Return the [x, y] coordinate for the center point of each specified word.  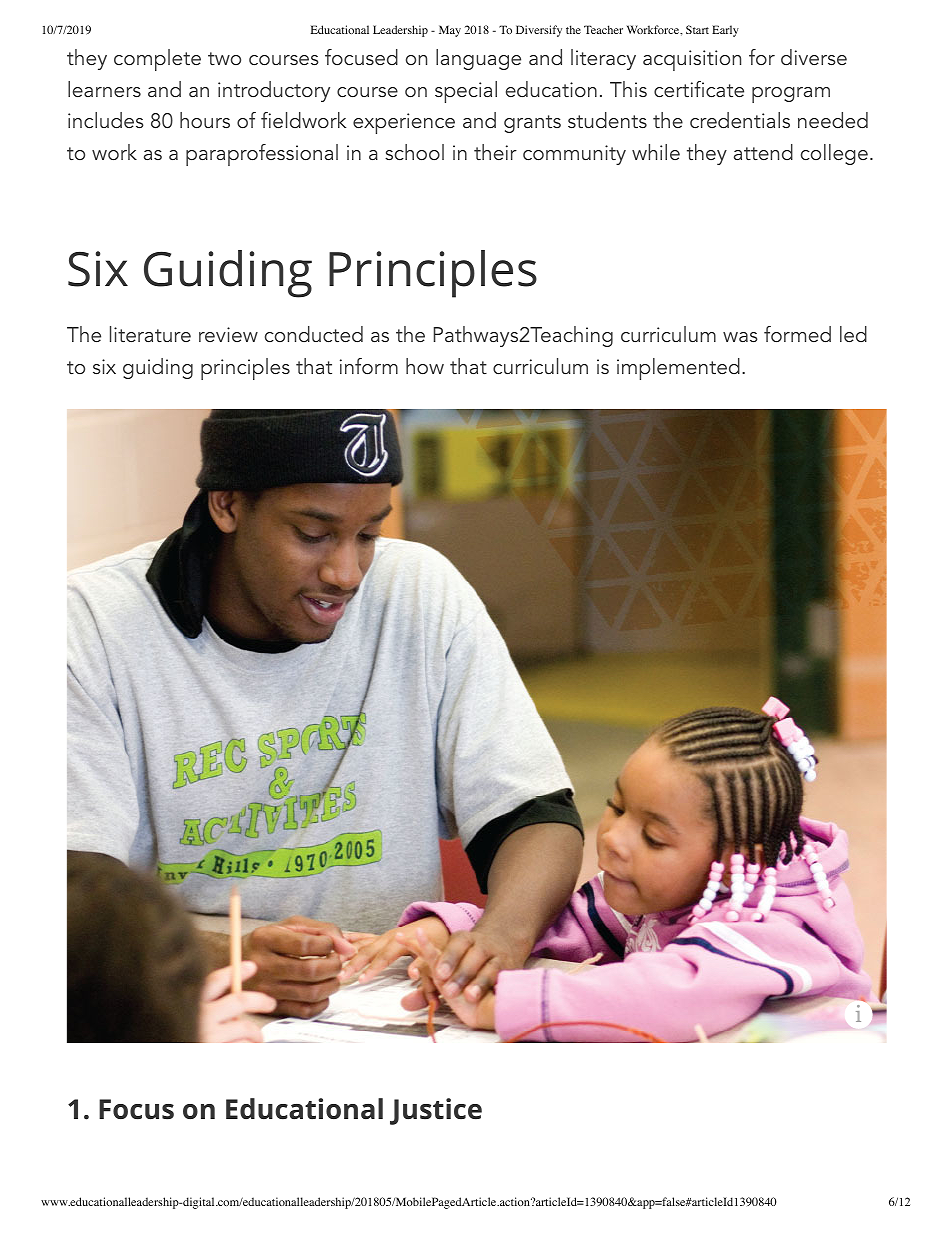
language [478, 59]
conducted [314, 334]
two [224, 58]
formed [797, 334]
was [740, 337]
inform [369, 366]
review [228, 334]
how [425, 366]
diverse [814, 57]
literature [150, 334]
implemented [678, 369]
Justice [436, 1111]
